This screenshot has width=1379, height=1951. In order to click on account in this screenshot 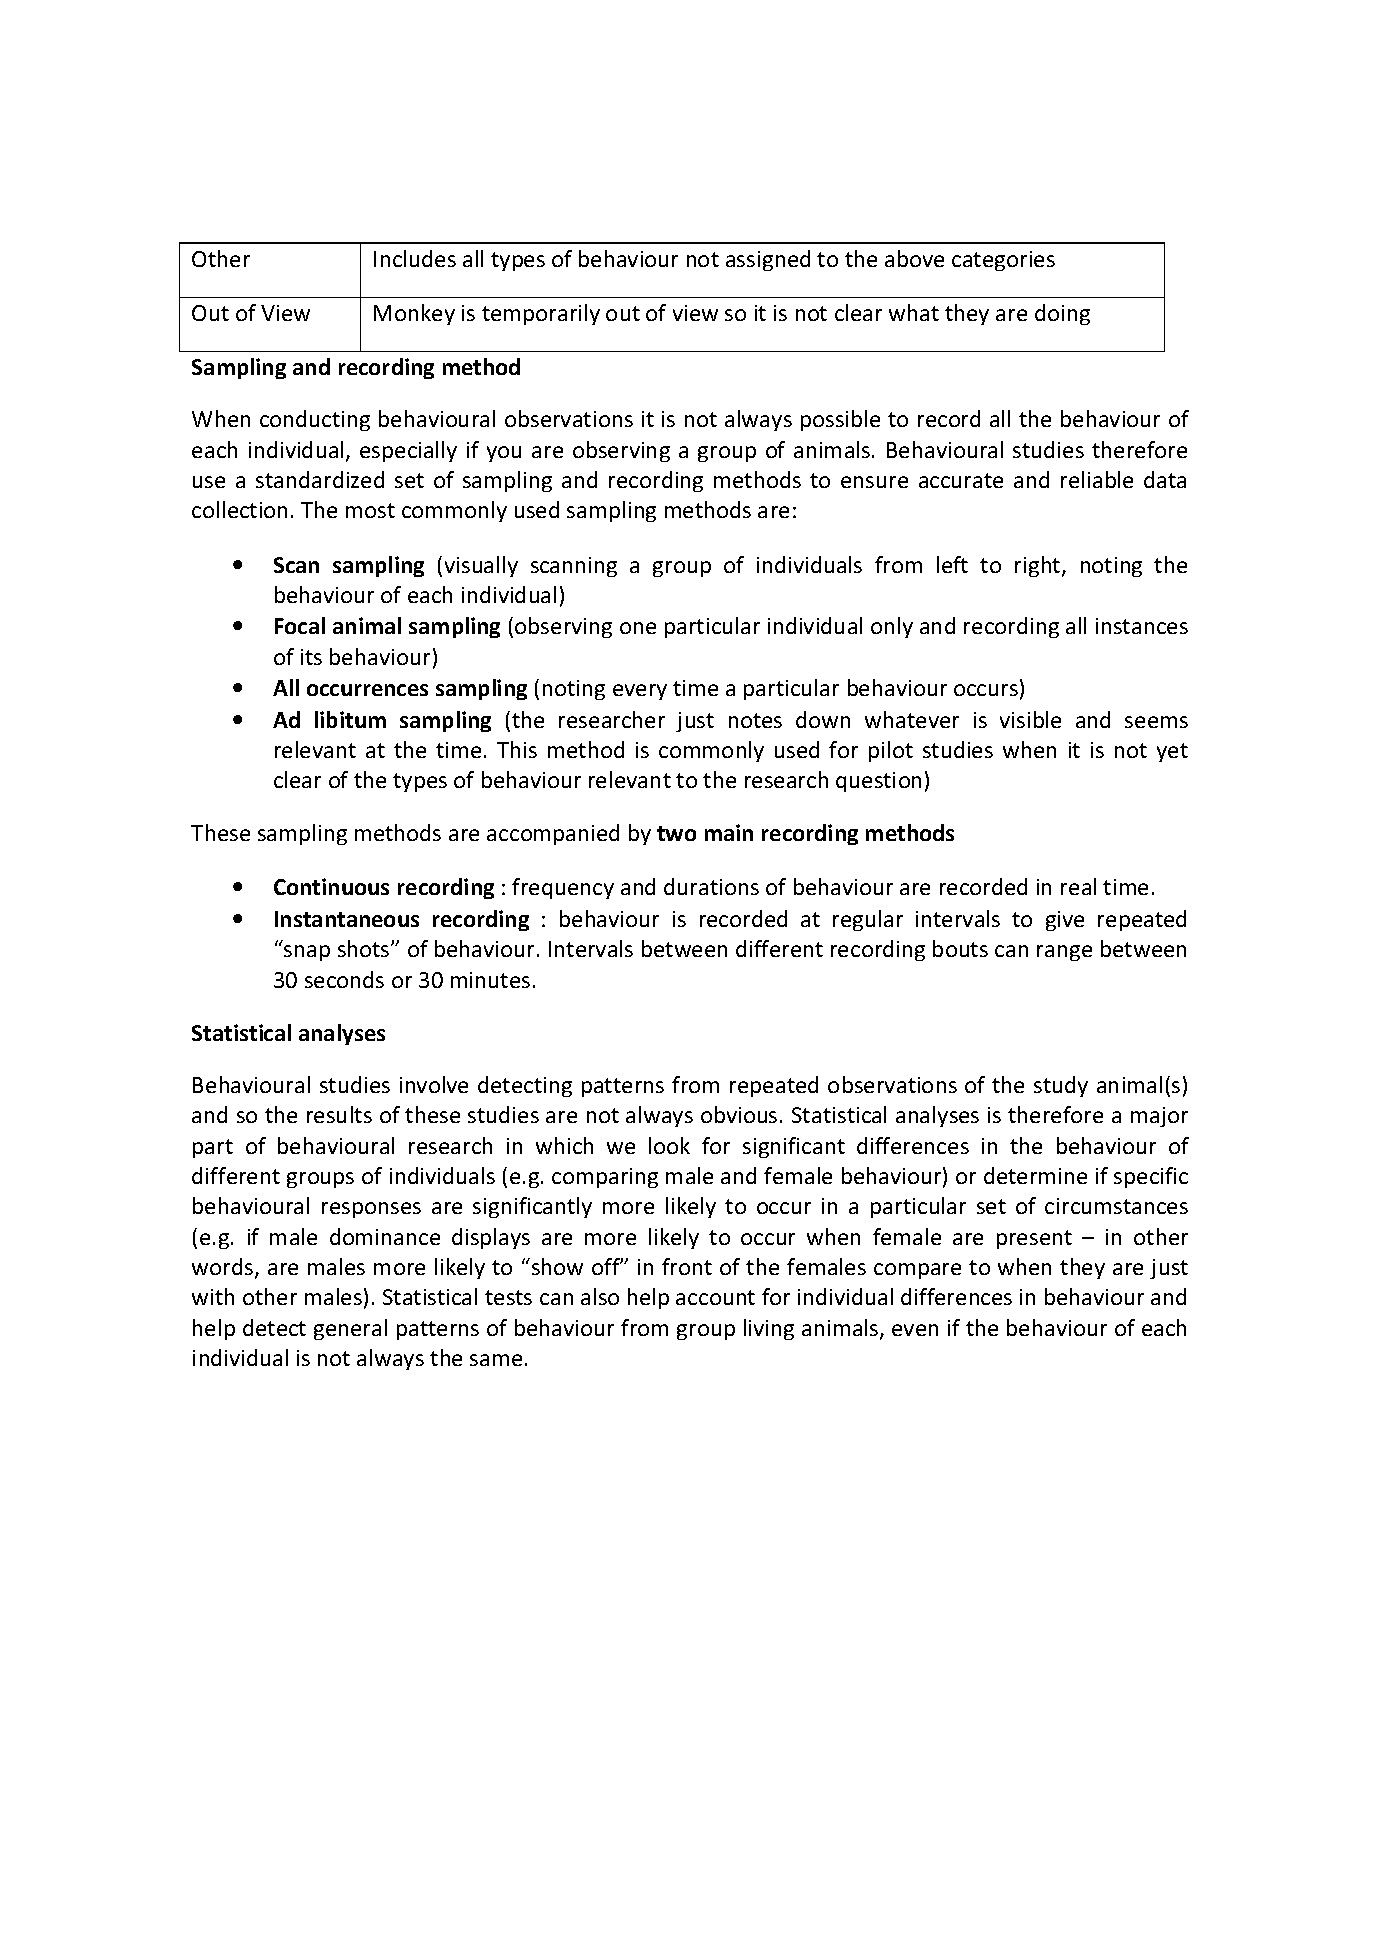, I will do `click(715, 1297)`.
